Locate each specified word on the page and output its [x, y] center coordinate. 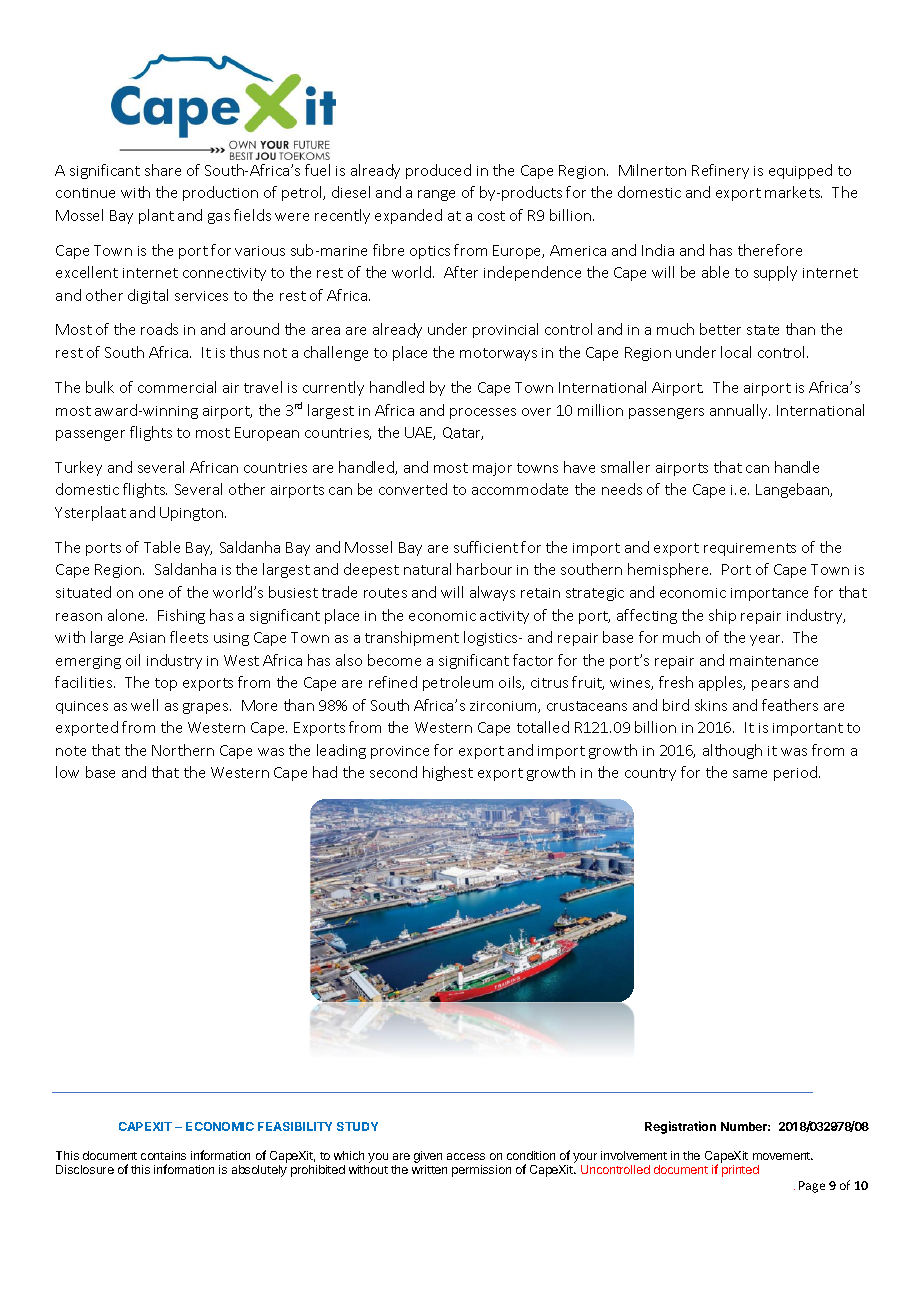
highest [448, 773]
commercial [177, 387]
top [166, 684]
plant [156, 216]
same [750, 774]
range [436, 195]
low [67, 772]
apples [722, 683]
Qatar [463, 433]
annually [740, 411]
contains [163, 1155]
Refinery [720, 171]
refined [393, 682]
